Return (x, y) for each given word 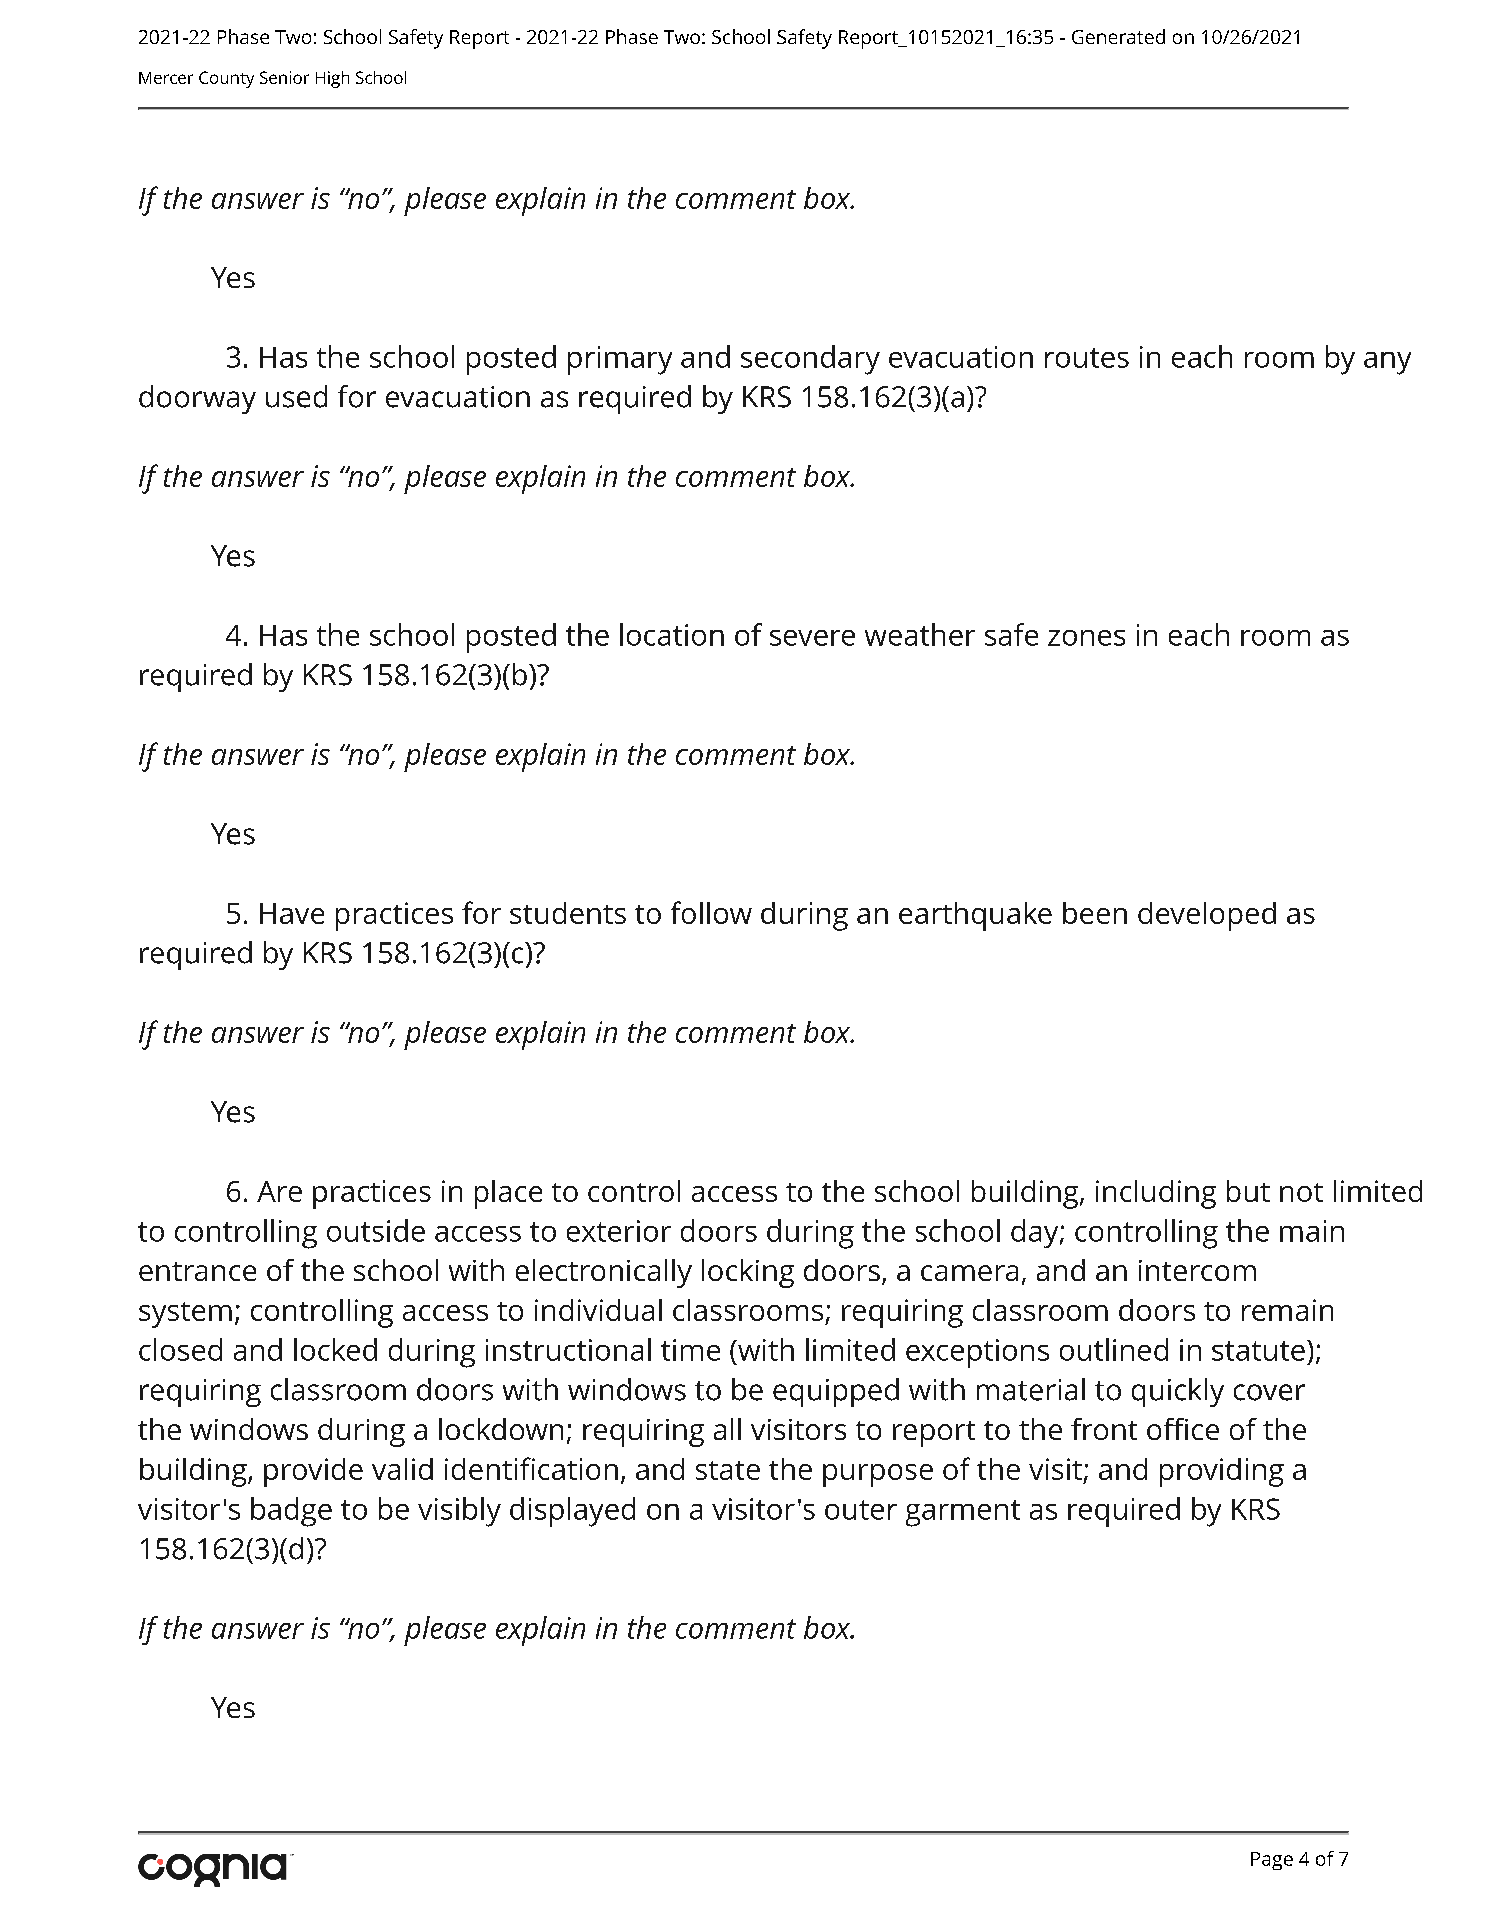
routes (1087, 358)
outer (861, 1510)
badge (291, 1512)
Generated (1118, 36)
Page (1272, 1861)
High (332, 79)
